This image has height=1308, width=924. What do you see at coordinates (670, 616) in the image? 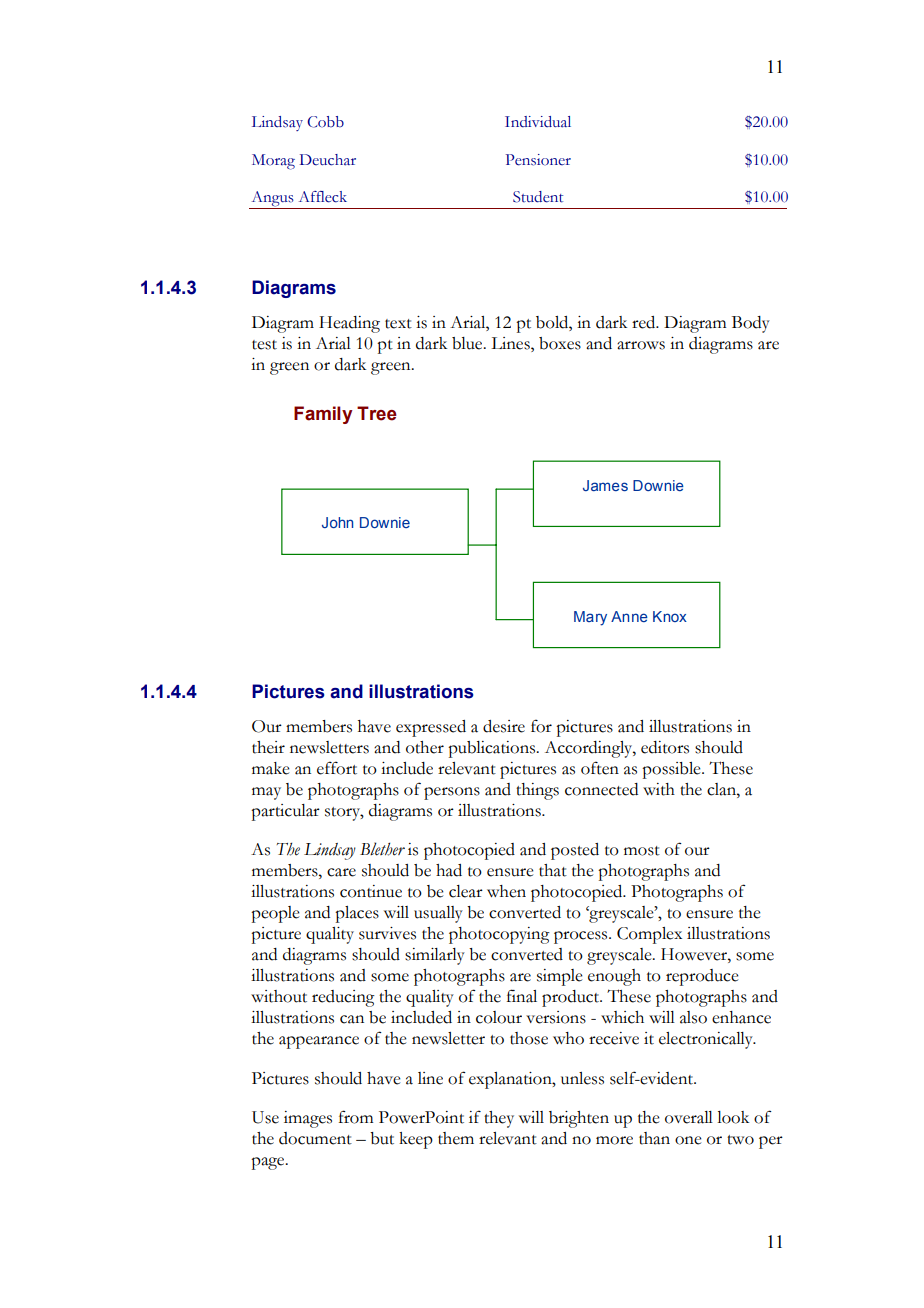
I see `Knox` at bounding box center [670, 616].
